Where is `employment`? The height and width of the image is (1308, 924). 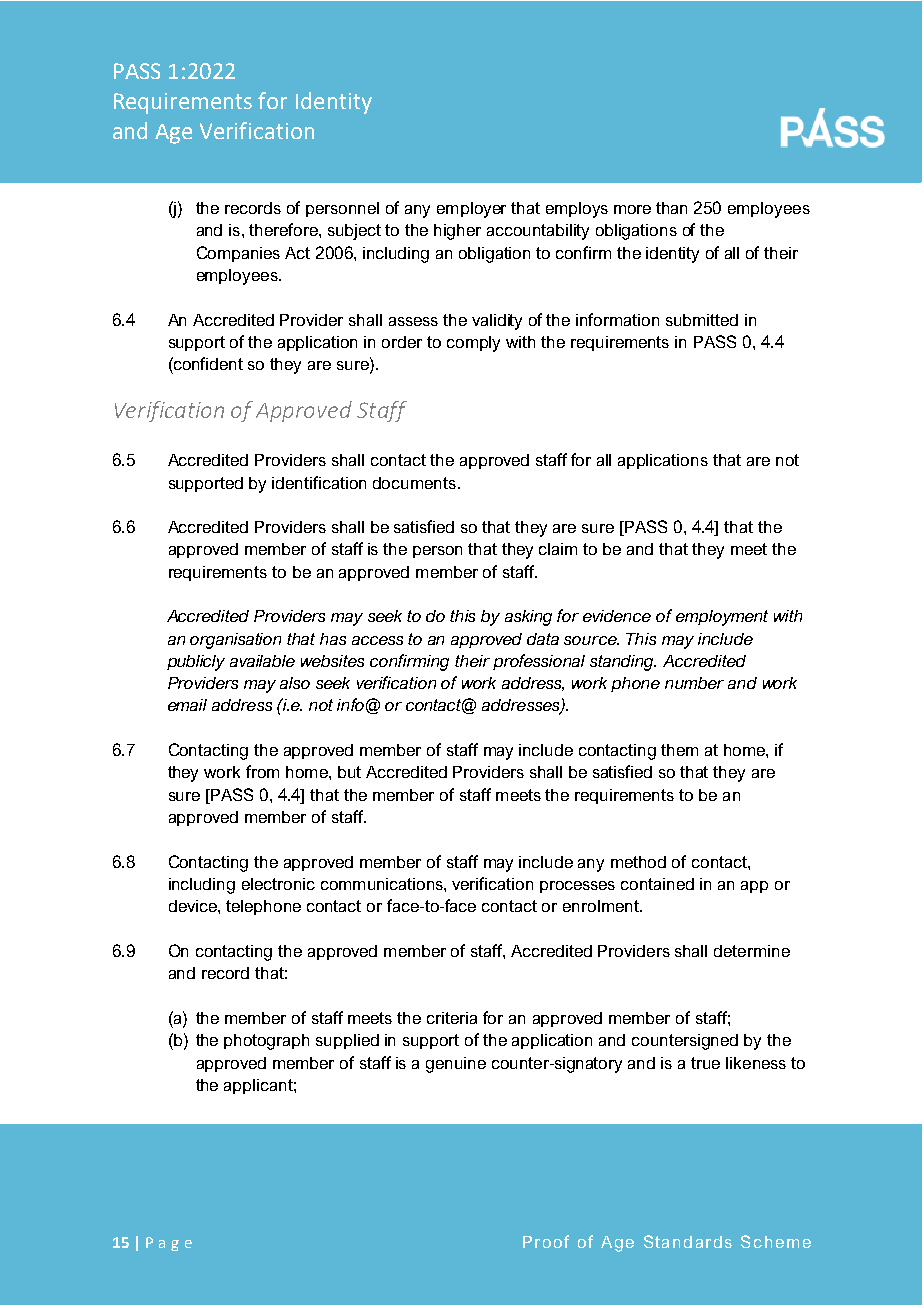
employment is located at coordinates (722, 618).
